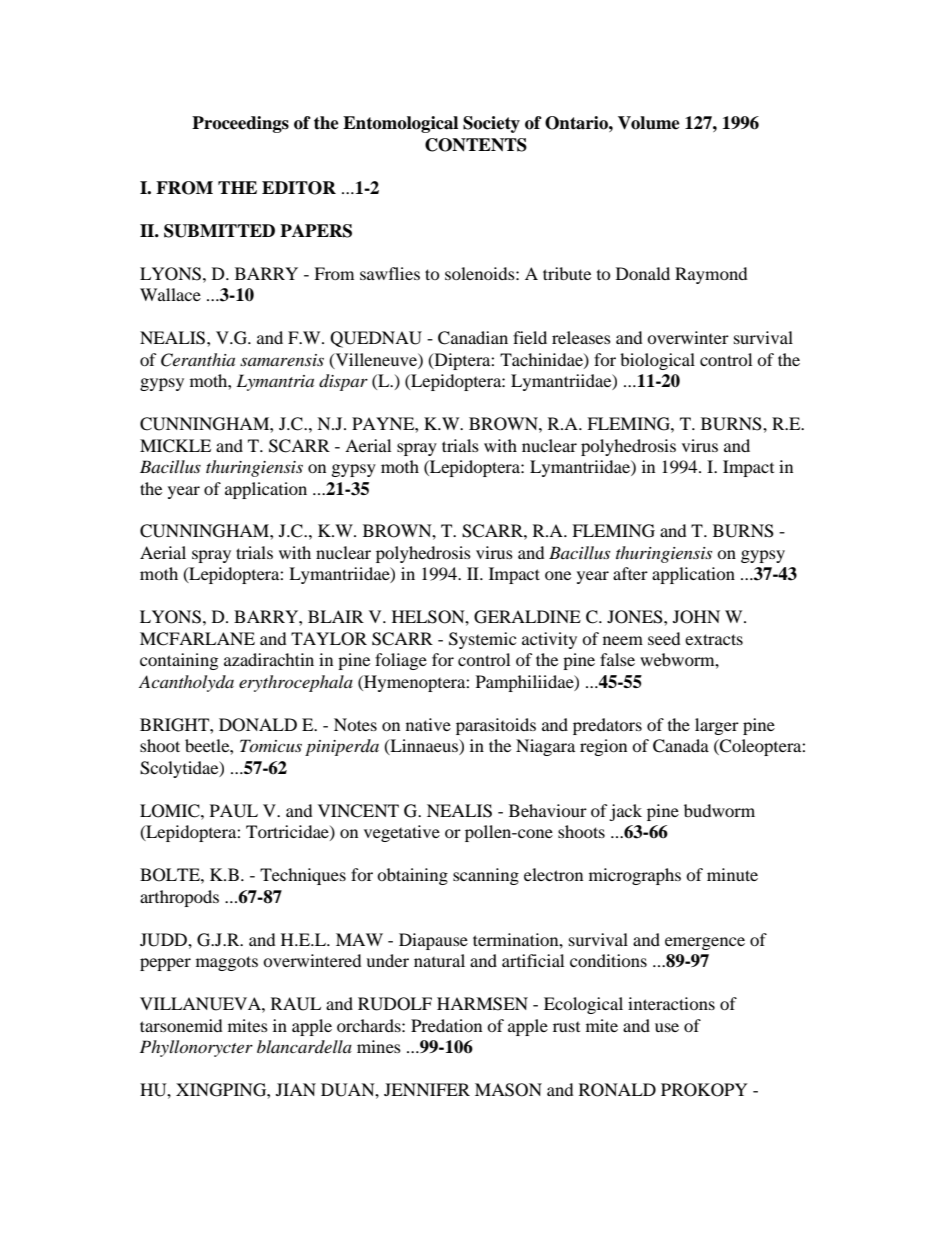  What do you see at coordinates (296, 1089) in the image?
I see `JIAN` at bounding box center [296, 1089].
